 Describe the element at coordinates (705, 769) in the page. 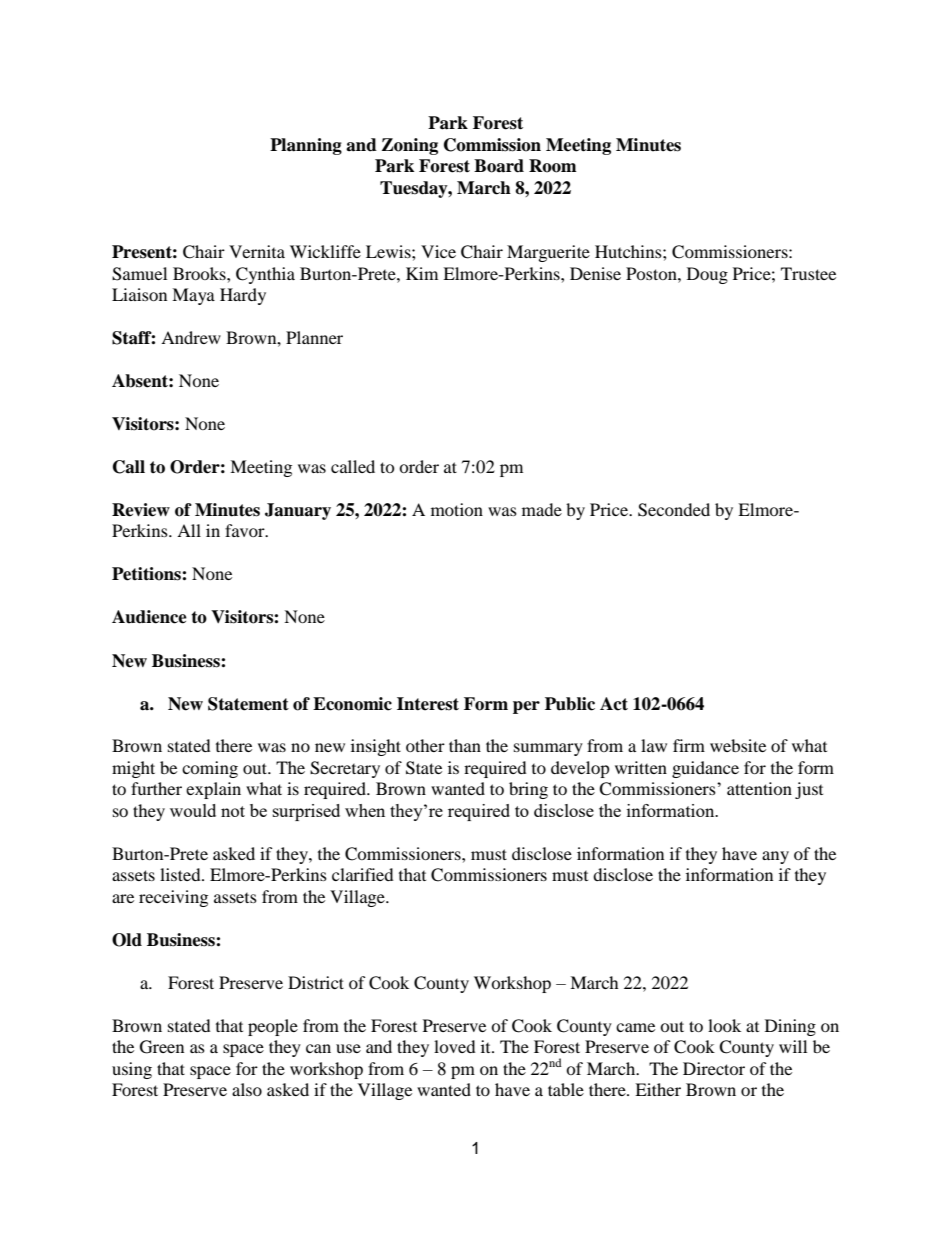

I see `guidance` at that location.
